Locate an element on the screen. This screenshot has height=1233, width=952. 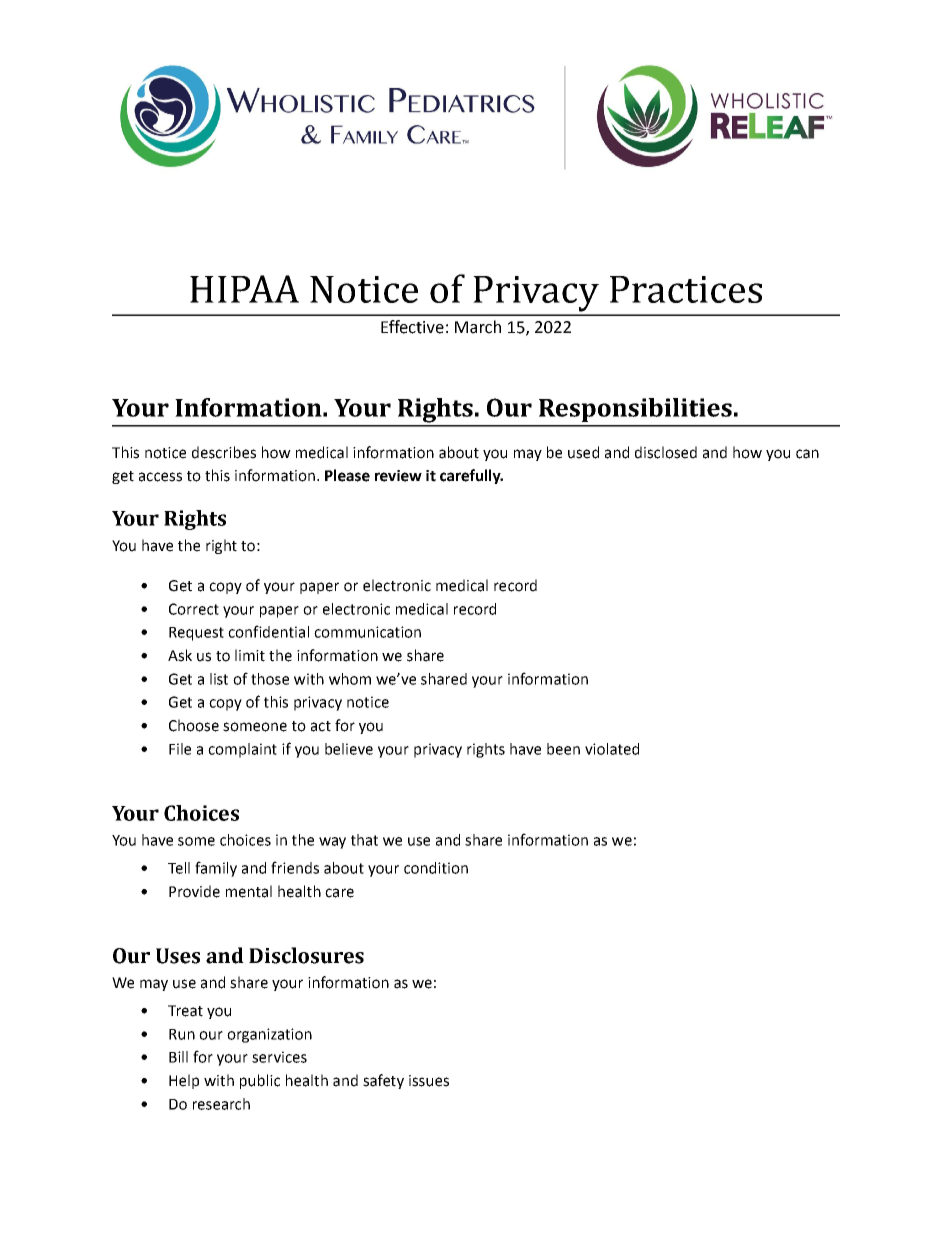
describes is located at coordinates (224, 452).
